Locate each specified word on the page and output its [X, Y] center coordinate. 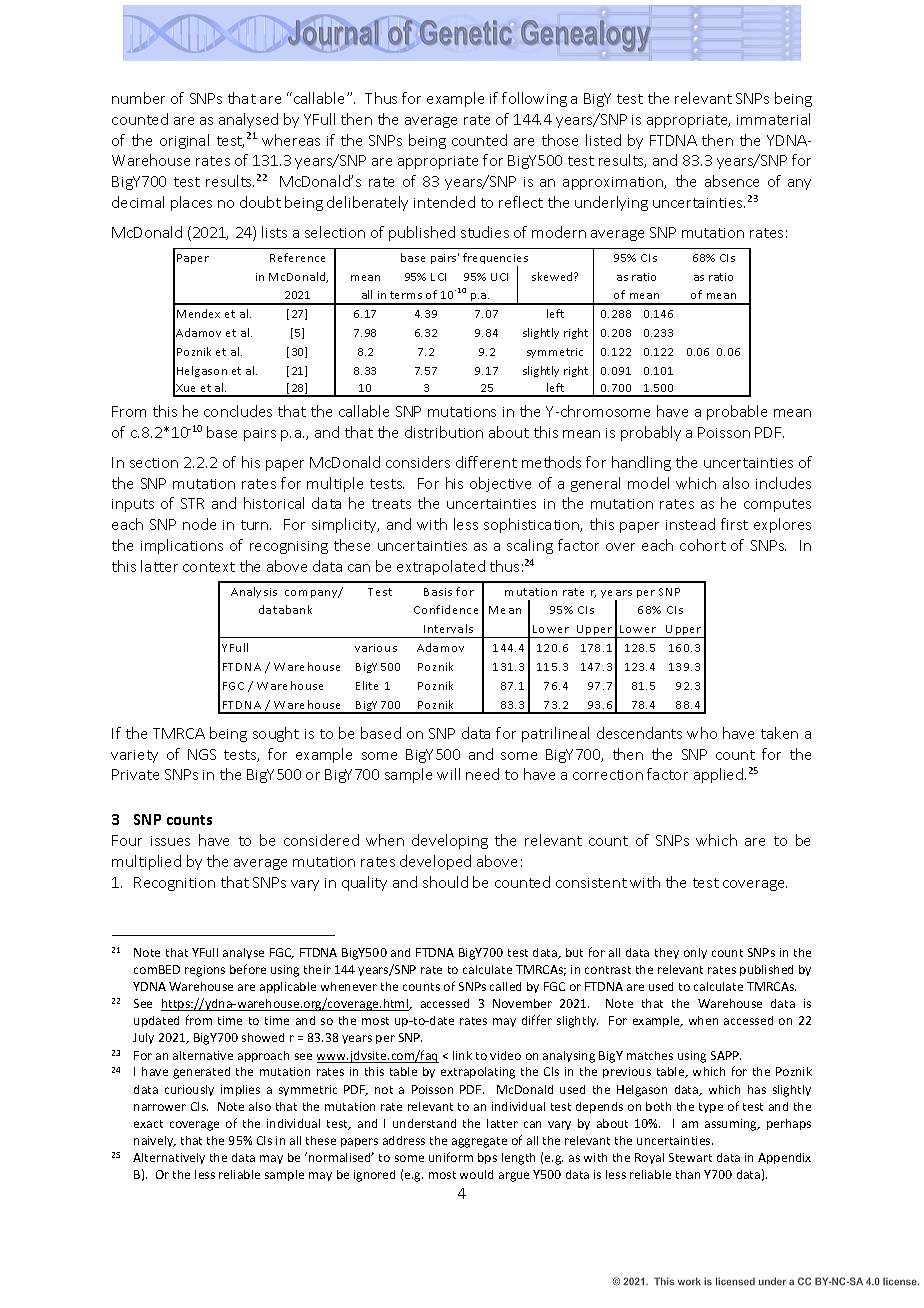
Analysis [254, 592]
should [445, 882]
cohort [703, 545]
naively [155, 1141]
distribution [444, 432]
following [534, 99]
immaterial [773, 119]
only [695, 953]
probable [737, 412]
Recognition [174, 884]
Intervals [448, 628]
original [184, 141]
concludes [238, 411]
